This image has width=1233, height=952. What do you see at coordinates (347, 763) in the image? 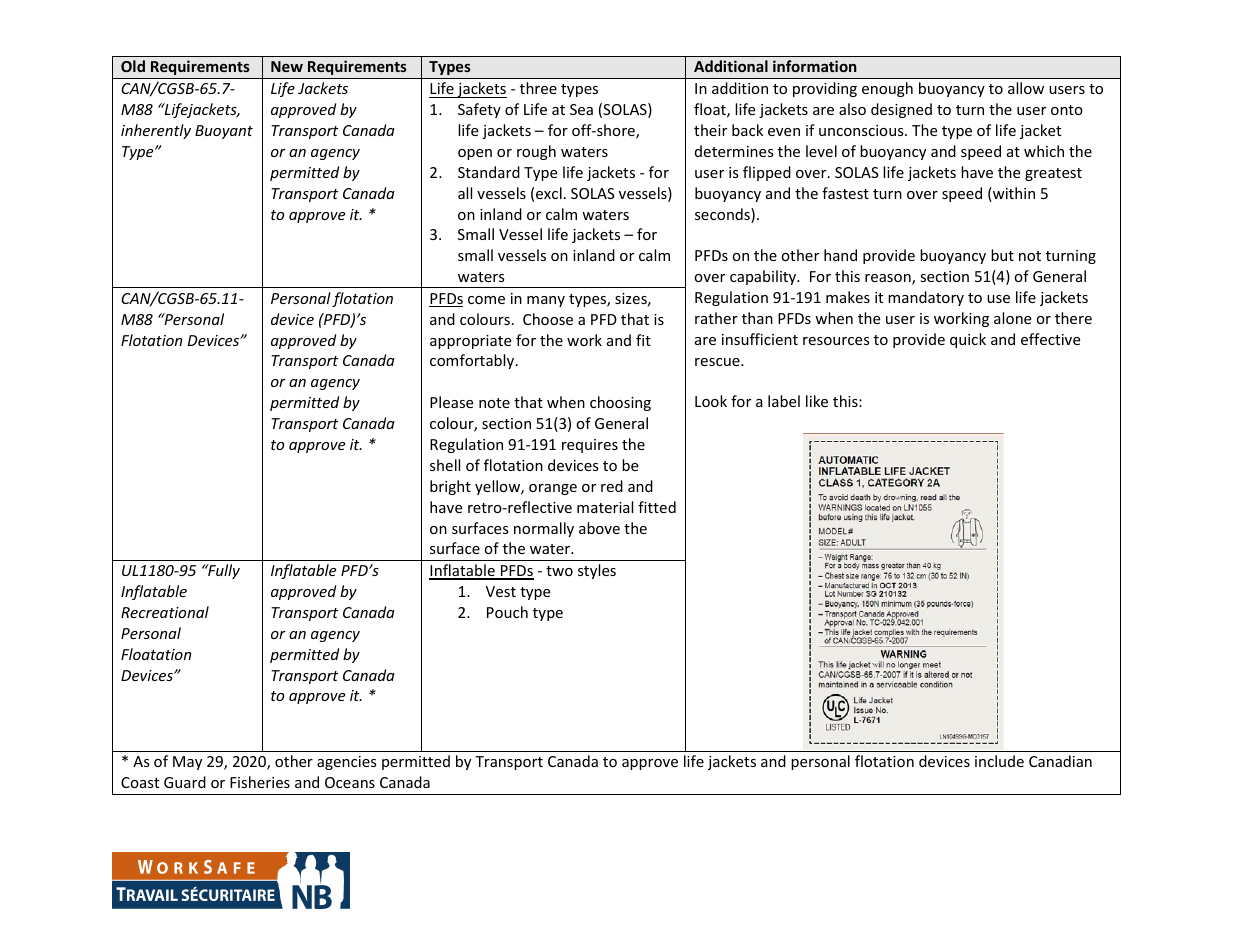
I see `agencies` at bounding box center [347, 763].
